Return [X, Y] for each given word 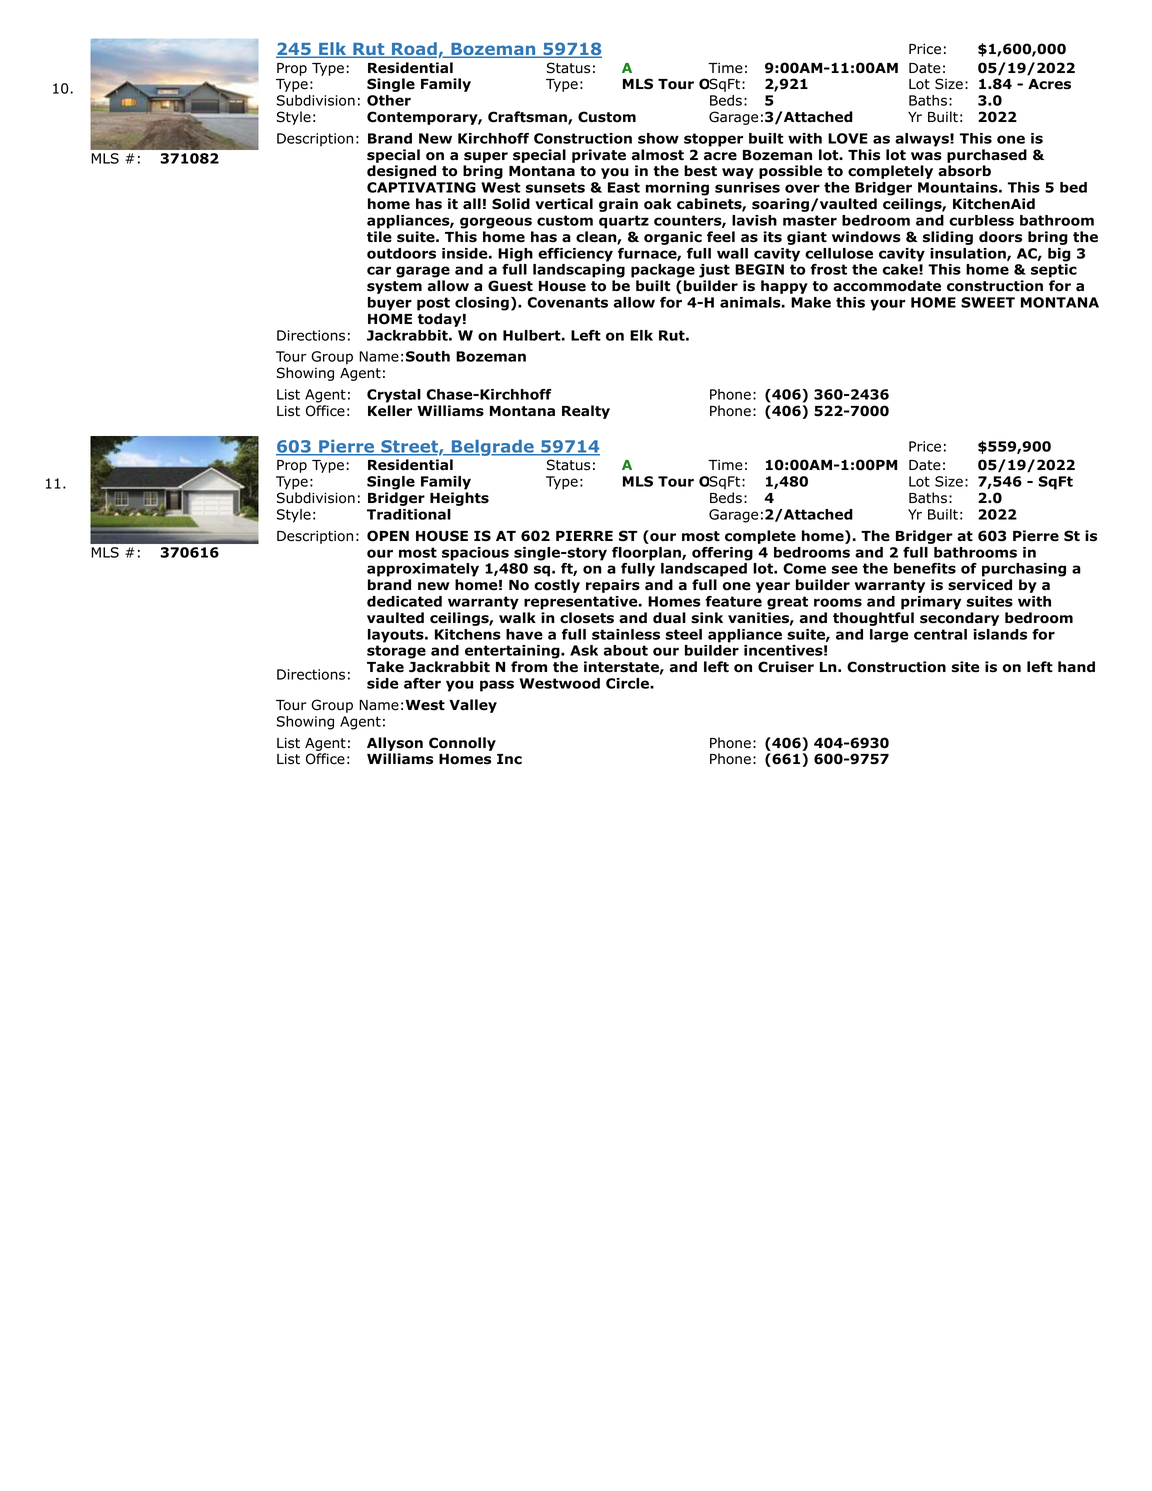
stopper [713, 140]
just [714, 271]
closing [482, 304]
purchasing [1024, 570]
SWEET [988, 302]
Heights [459, 499]
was [926, 156]
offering [722, 554]
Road [414, 50]
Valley [473, 706]
